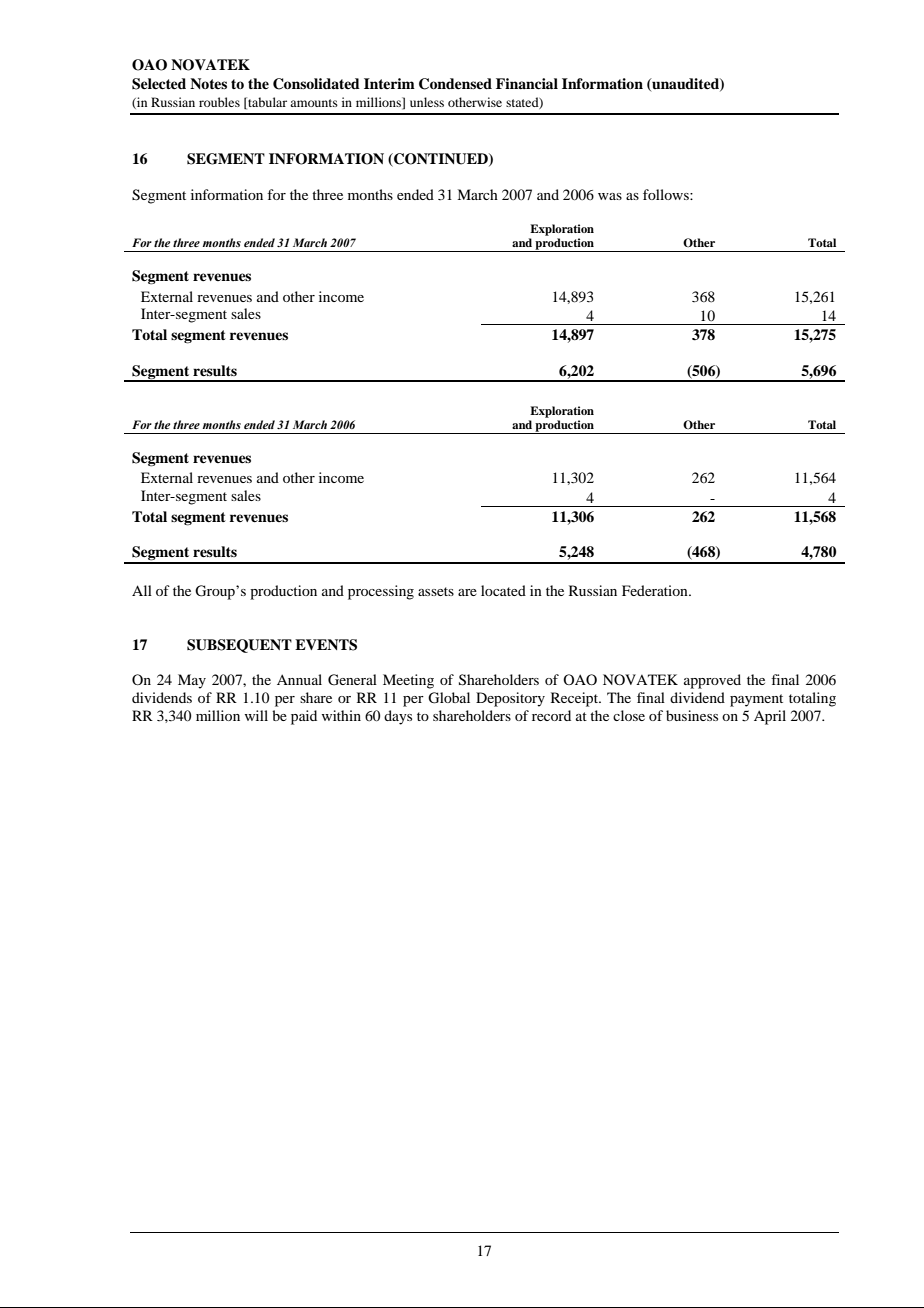 This screenshot has width=924, height=1308. I want to click on Federation, so click(656, 590).
